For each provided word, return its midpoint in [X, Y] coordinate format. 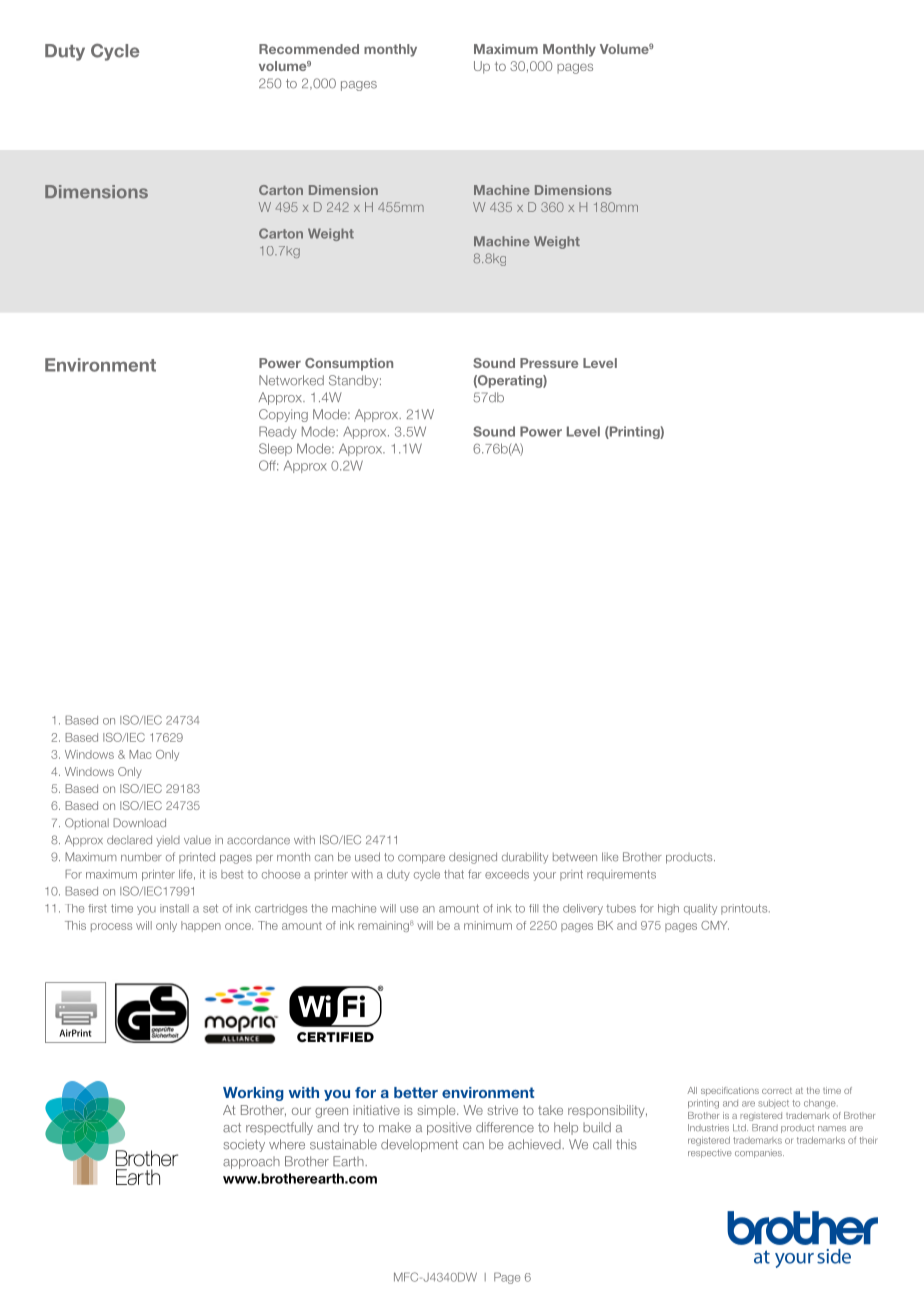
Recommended [309, 49]
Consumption [349, 364]
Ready [278, 432]
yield [168, 841]
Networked [291, 380]
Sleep [275, 449]
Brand [765, 1128]
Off [268, 465]
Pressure [549, 363]
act [232, 1128]
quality [700, 909]
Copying [283, 415]
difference [505, 1127]
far [474, 874]
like [610, 857]
